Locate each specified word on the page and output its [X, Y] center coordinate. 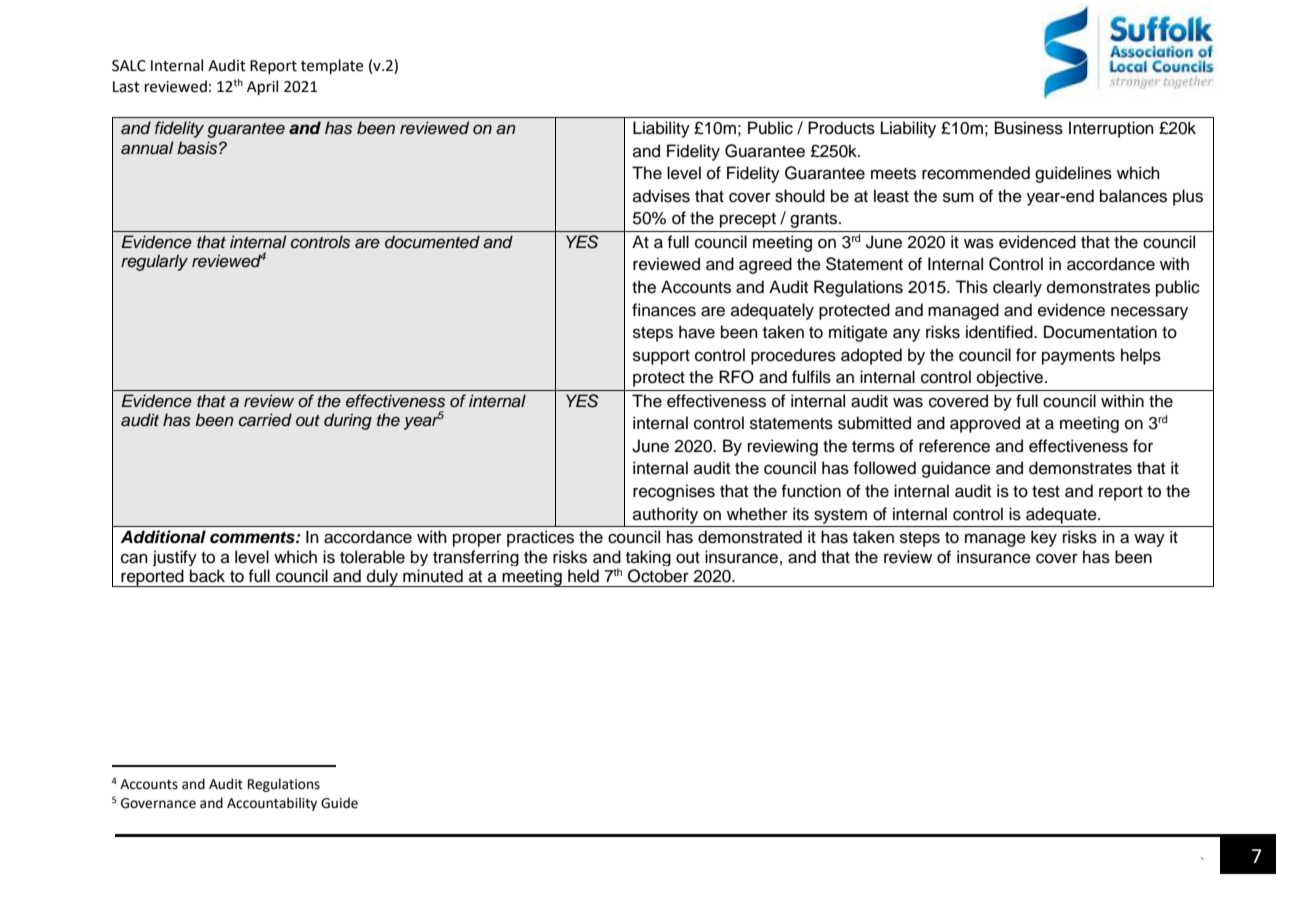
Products [841, 128]
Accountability [272, 804]
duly [382, 578]
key [1044, 538]
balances [1133, 196]
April [262, 87]
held [583, 576]
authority [665, 515]
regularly [154, 262]
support [661, 357]
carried [265, 420]
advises [661, 196]
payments [1078, 357]
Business [1029, 128]
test [1046, 492]
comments [253, 538]
